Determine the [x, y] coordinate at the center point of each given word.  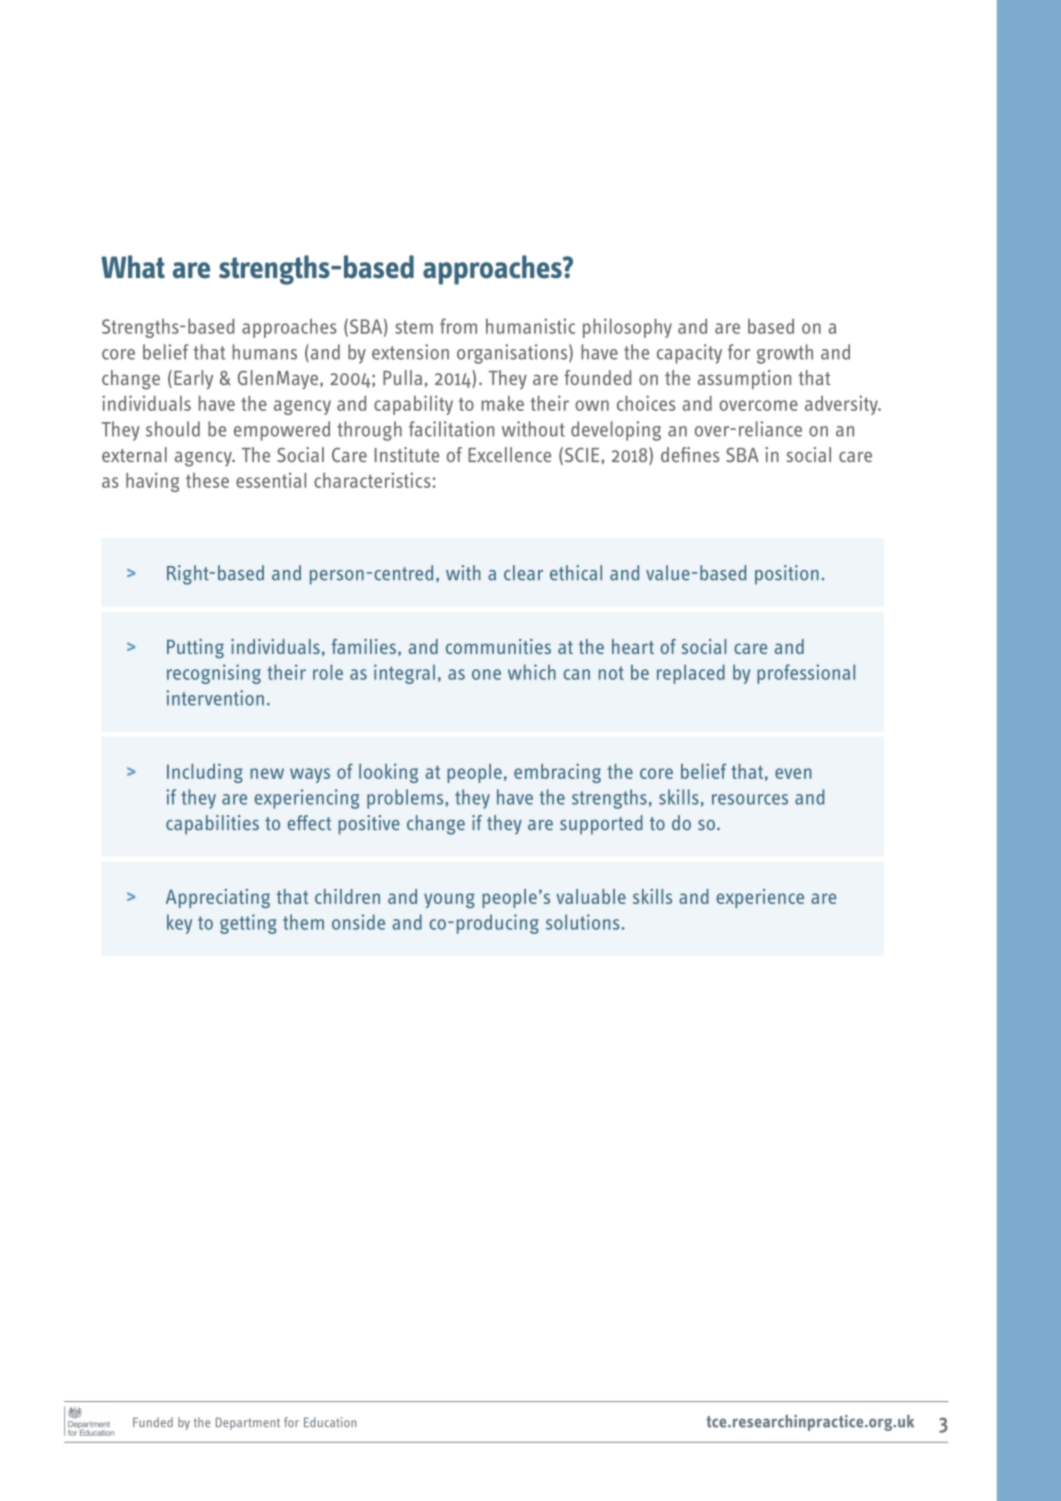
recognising [214, 674]
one [486, 674]
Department [248, 1423]
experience [760, 898]
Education [330, 1422]
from [458, 326]
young [449, 900]
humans [265, 352]
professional [806, 674]
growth [785, 354]
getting [248, 924]
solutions [582, 922]
